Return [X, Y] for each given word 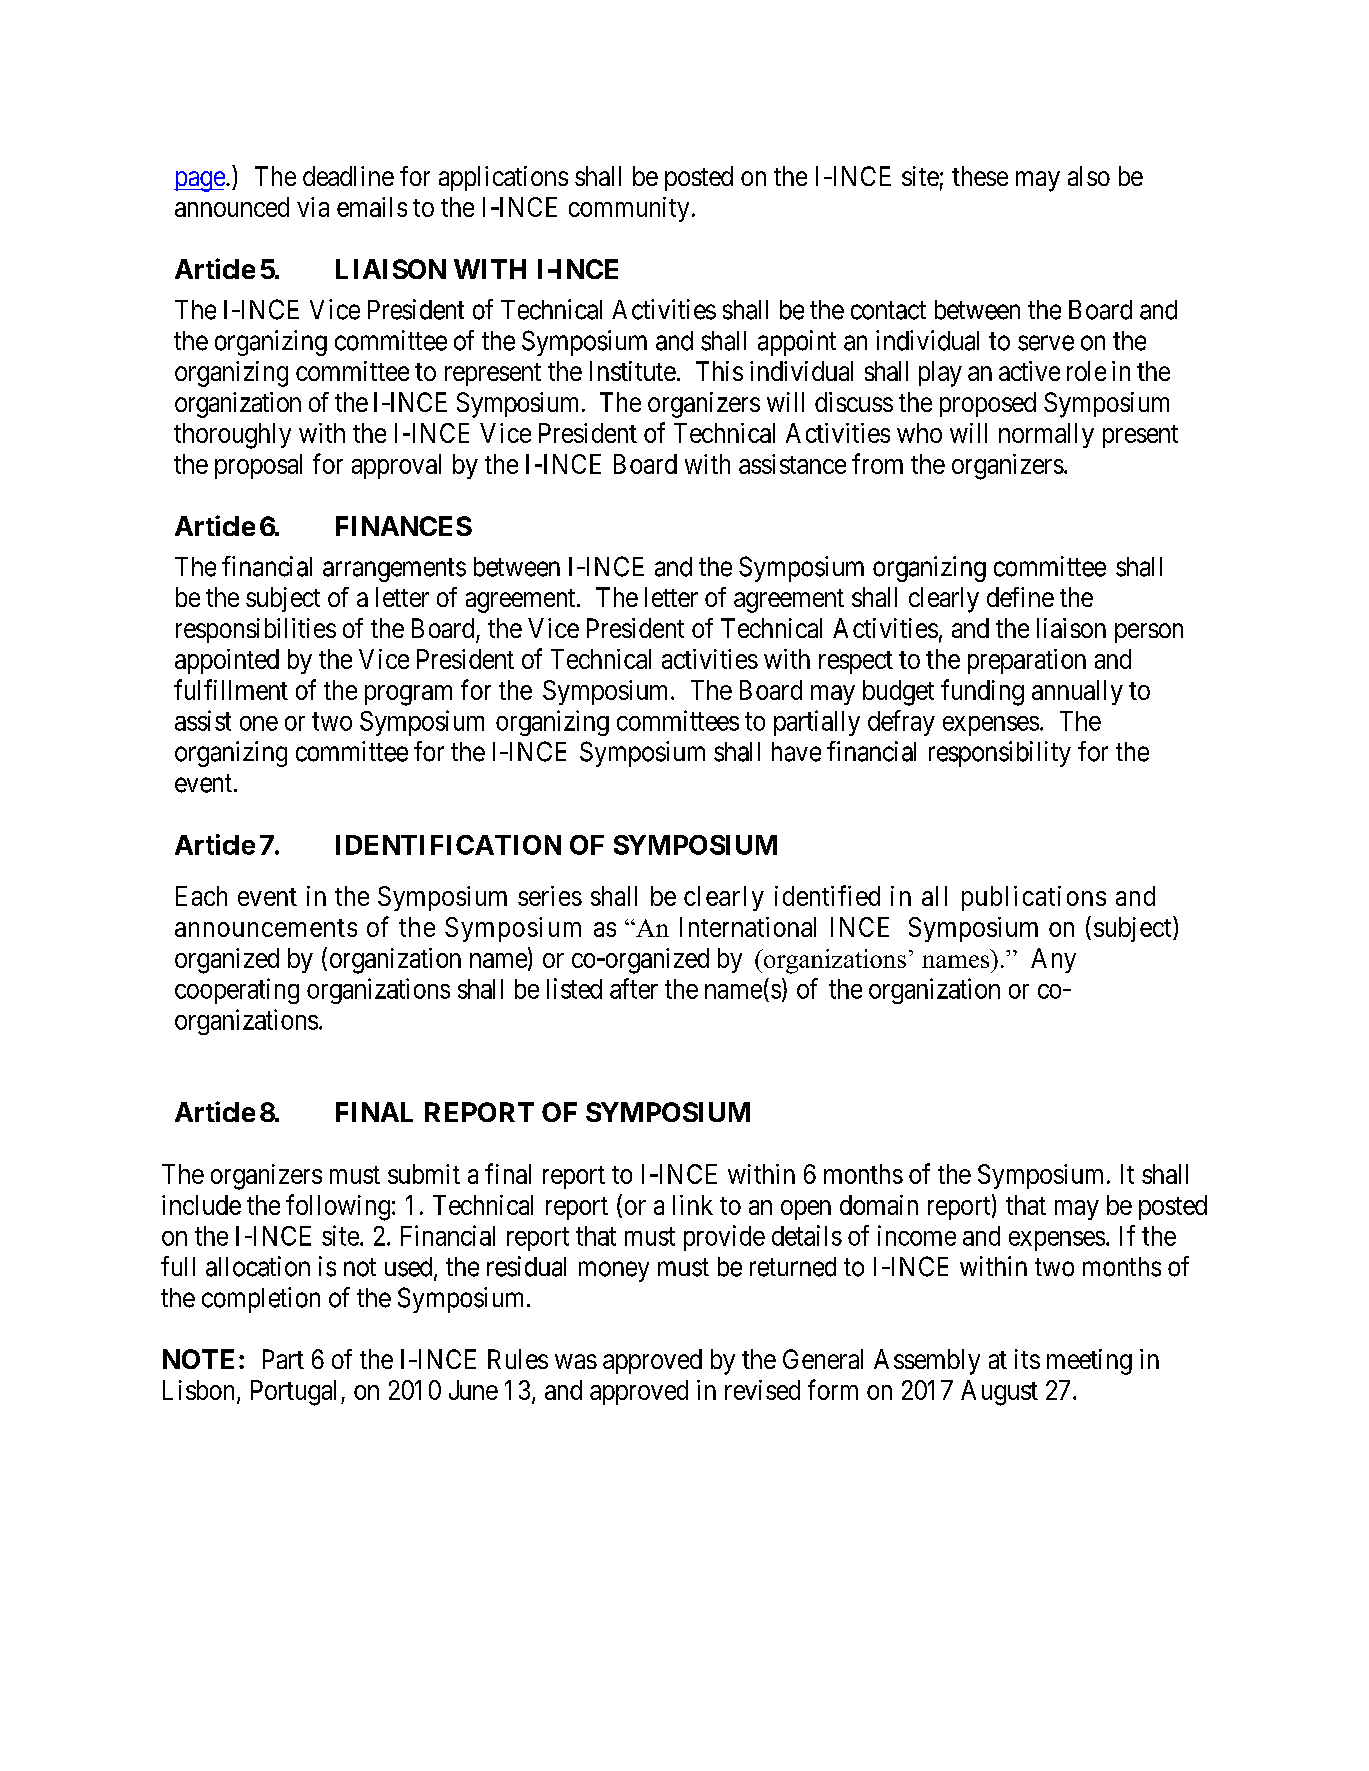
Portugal [296, 1393]
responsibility [1000, 754]
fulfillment [231, 689]
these [980, 176]
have [796, 752]
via [313, 207]
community [629, 209]
